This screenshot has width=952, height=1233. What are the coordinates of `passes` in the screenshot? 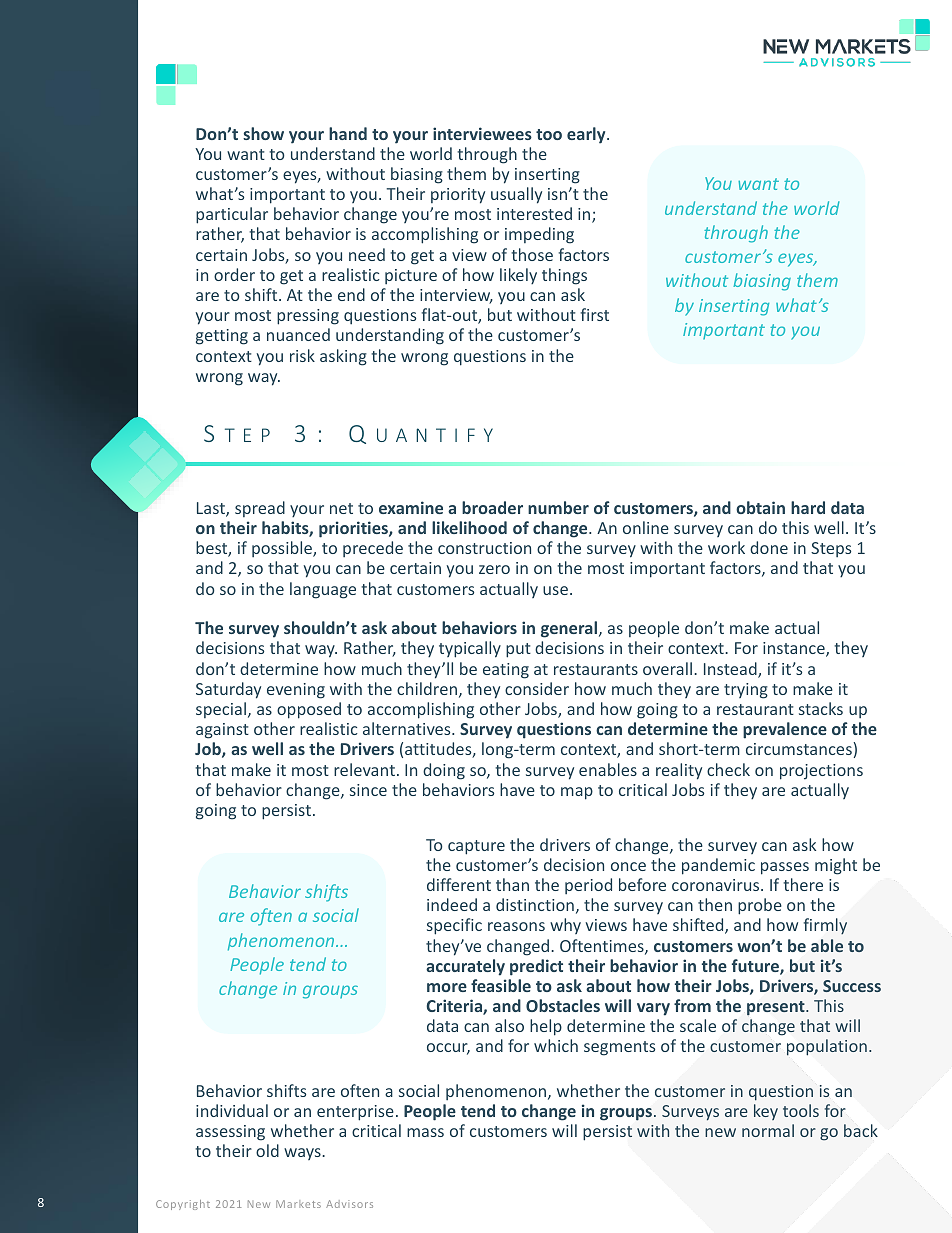 It's located at (785, 868).
